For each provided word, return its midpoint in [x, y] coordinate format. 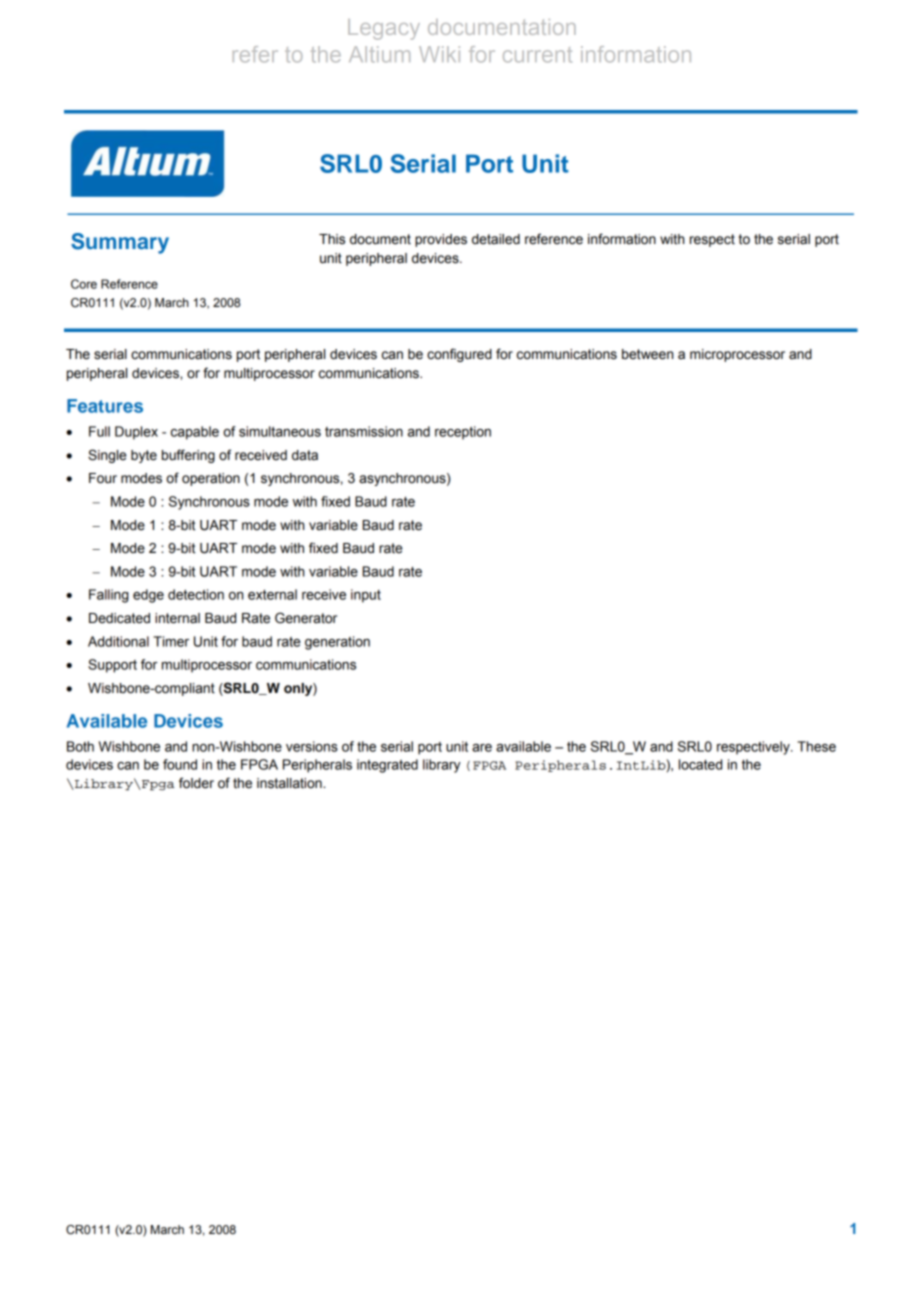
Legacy [384, 29]
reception [463, 433]
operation [211, 479]
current [537, 55]
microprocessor [737, 355]
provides [441, 240]
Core [84, 284]
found [180, 764]
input [366, 596]
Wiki [439, 54]
